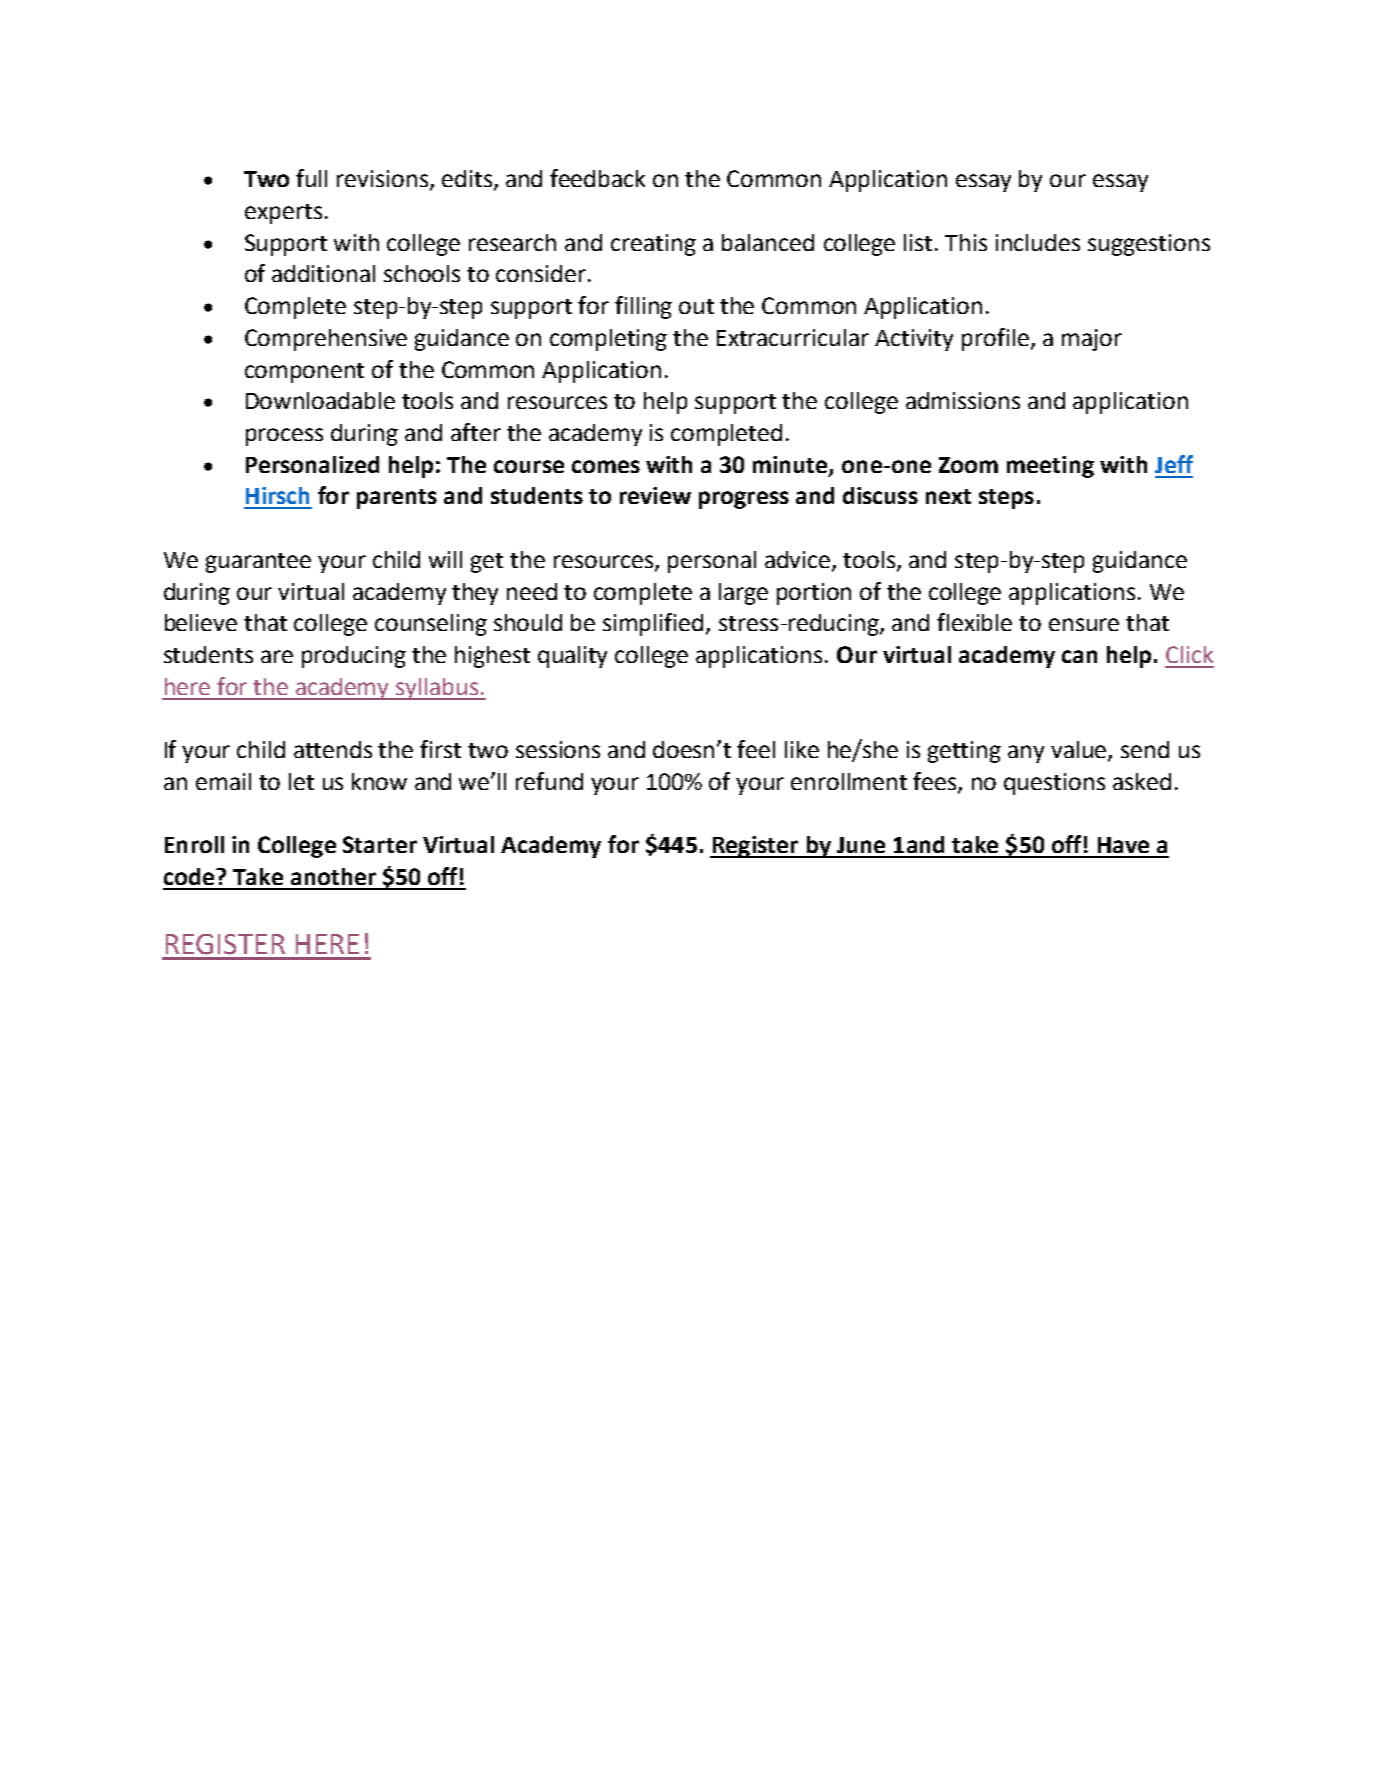 This image has width=1383, height=1789. Describe the element at coordinates (655, 495) in the image. I see `review` at that location.
